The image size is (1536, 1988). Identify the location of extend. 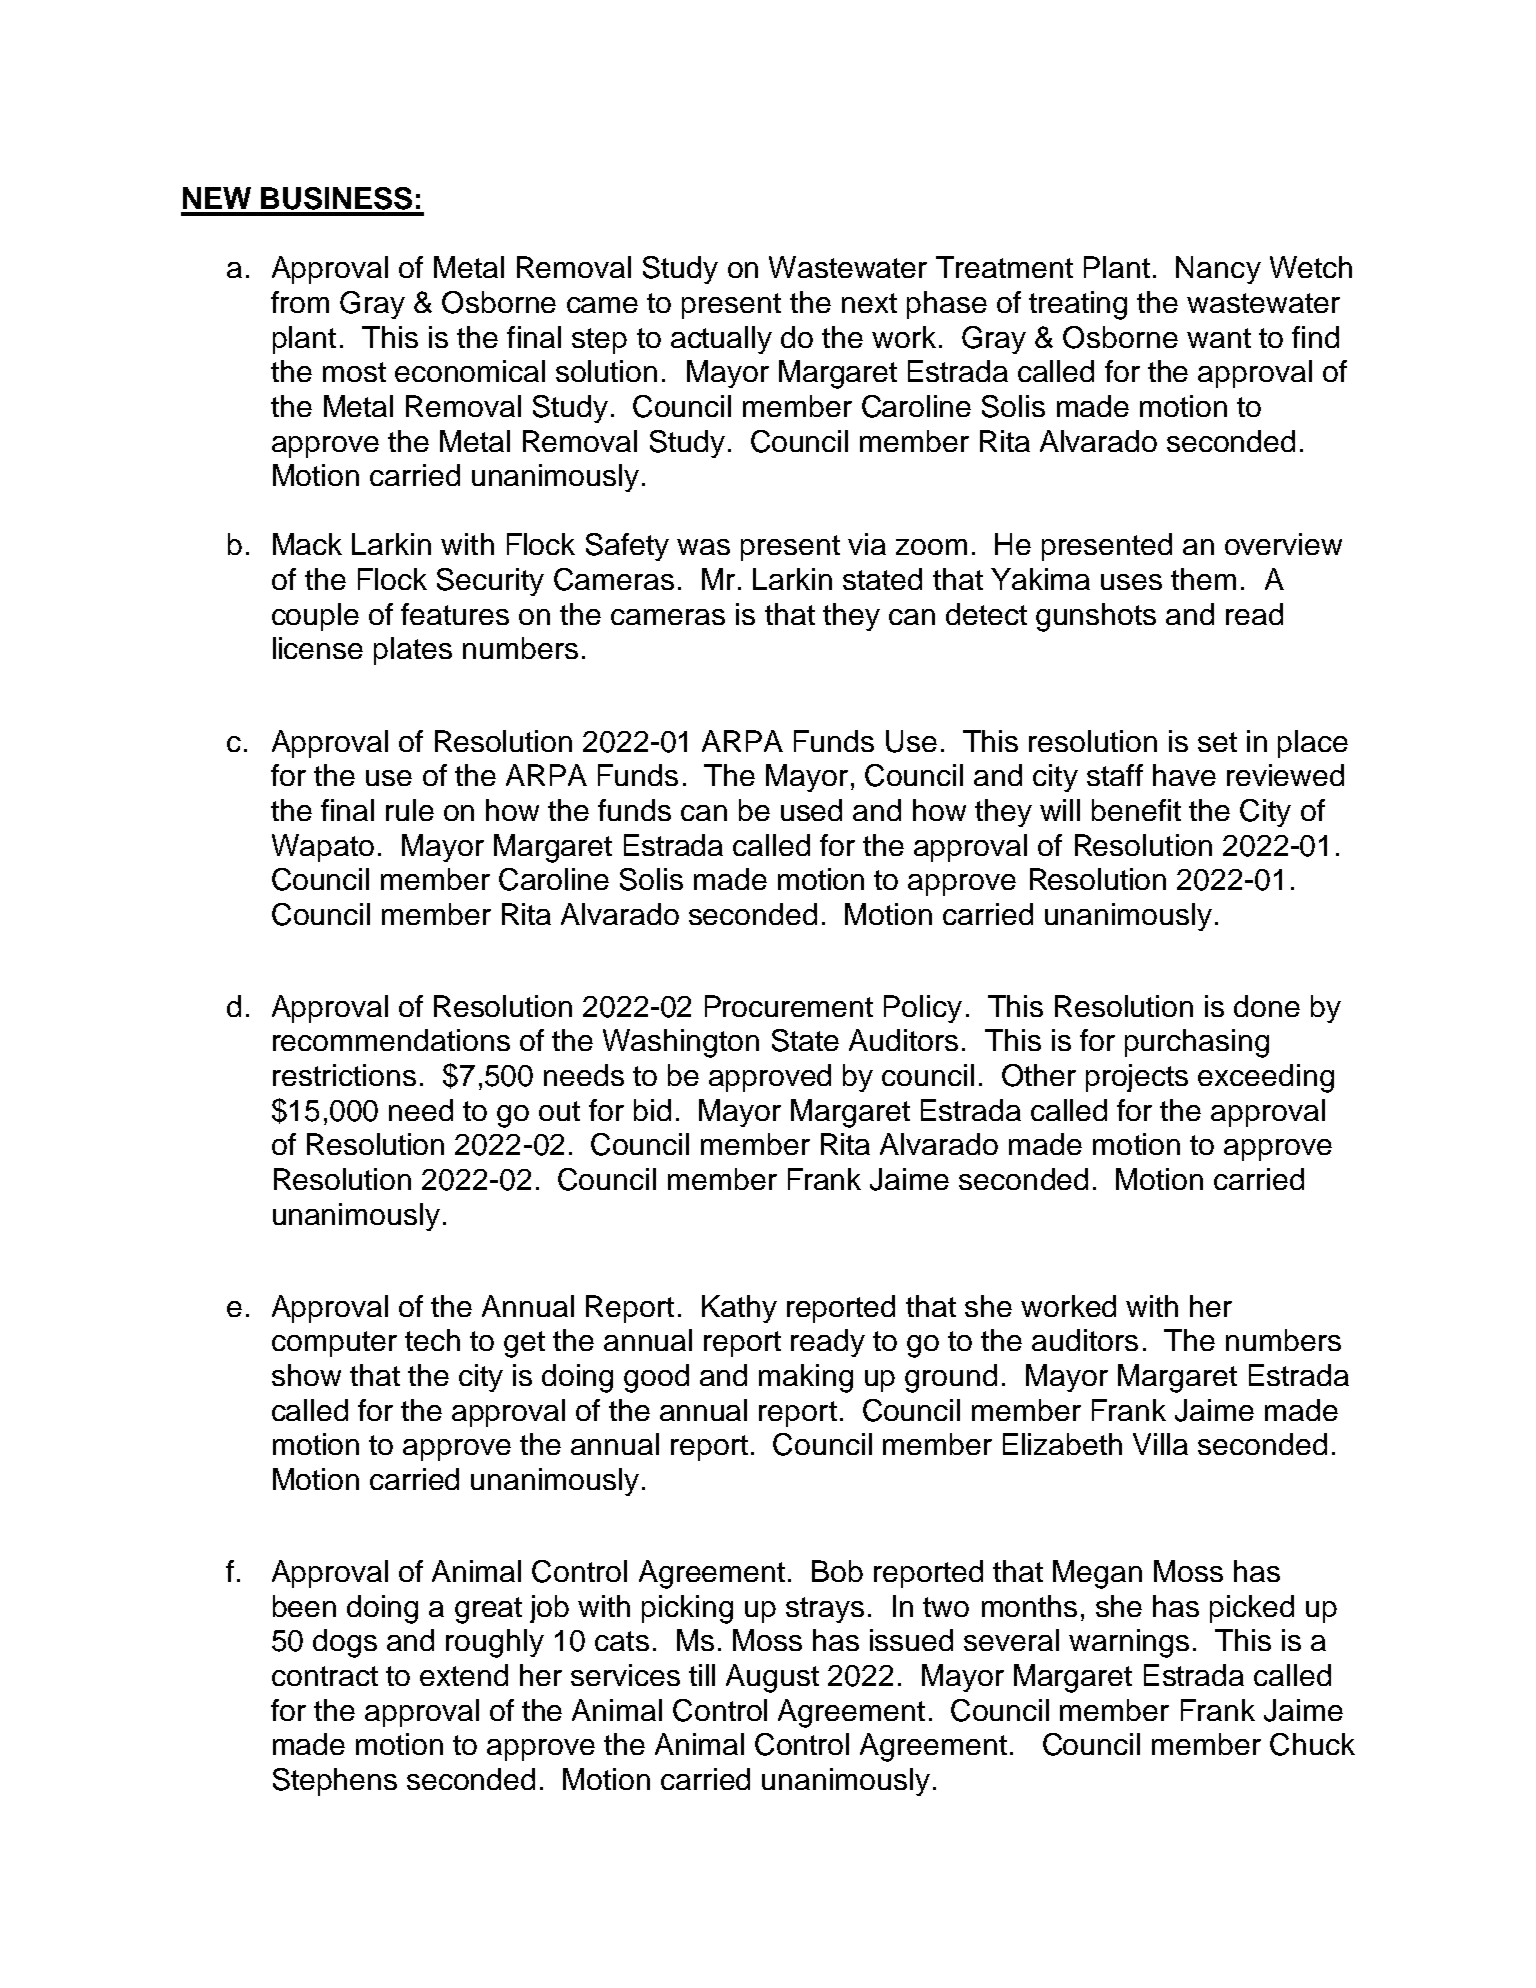
(464, 1675).
